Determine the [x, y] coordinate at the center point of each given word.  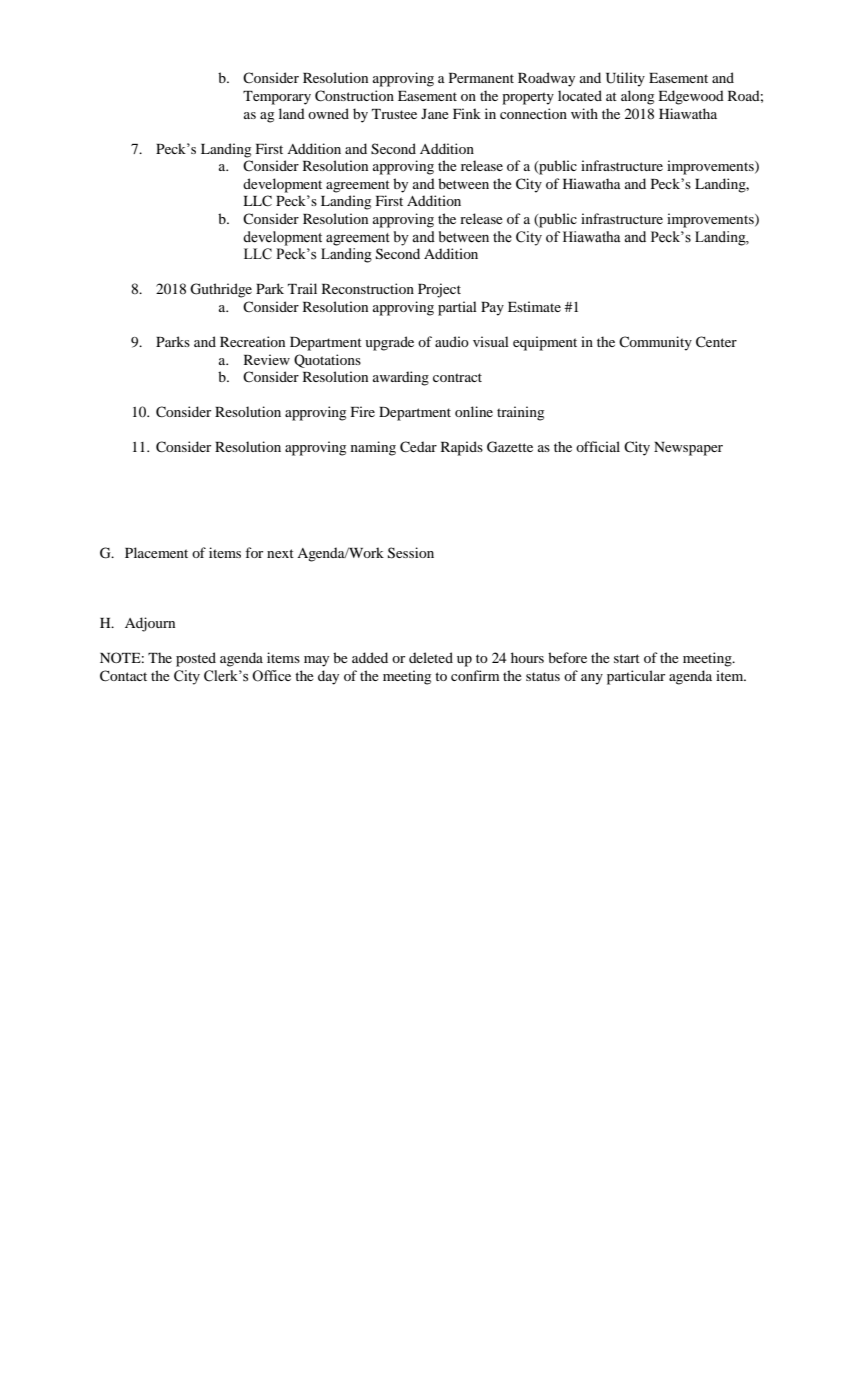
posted [196, 659]
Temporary [277, 98]
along [637, 97]
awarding [401, 378]
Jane [435, 114]
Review [267, 359]
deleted [431, 657]
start [627, 658]
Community [655, 343]
